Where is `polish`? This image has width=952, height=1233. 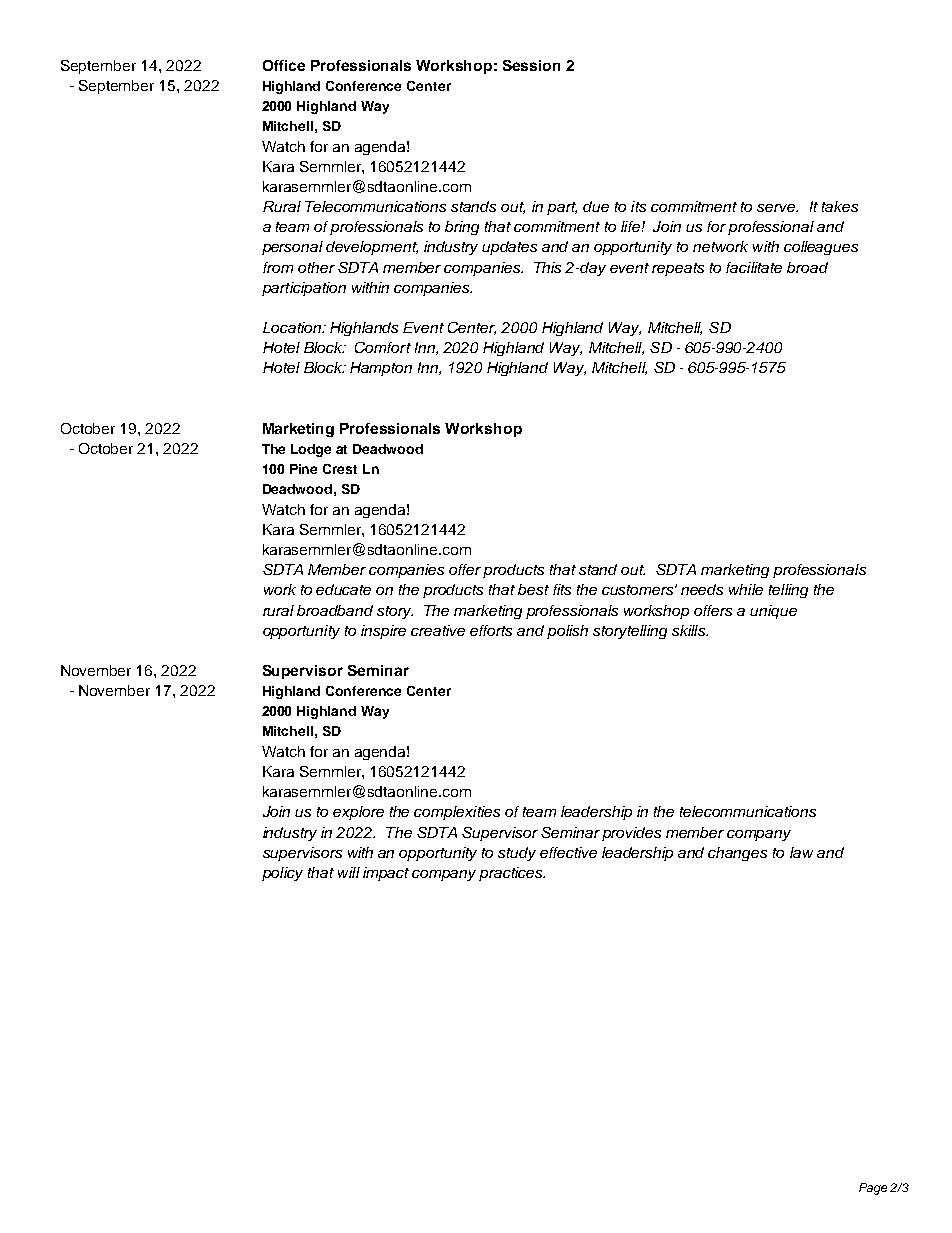 polish is located at coordinates (567, 632).
